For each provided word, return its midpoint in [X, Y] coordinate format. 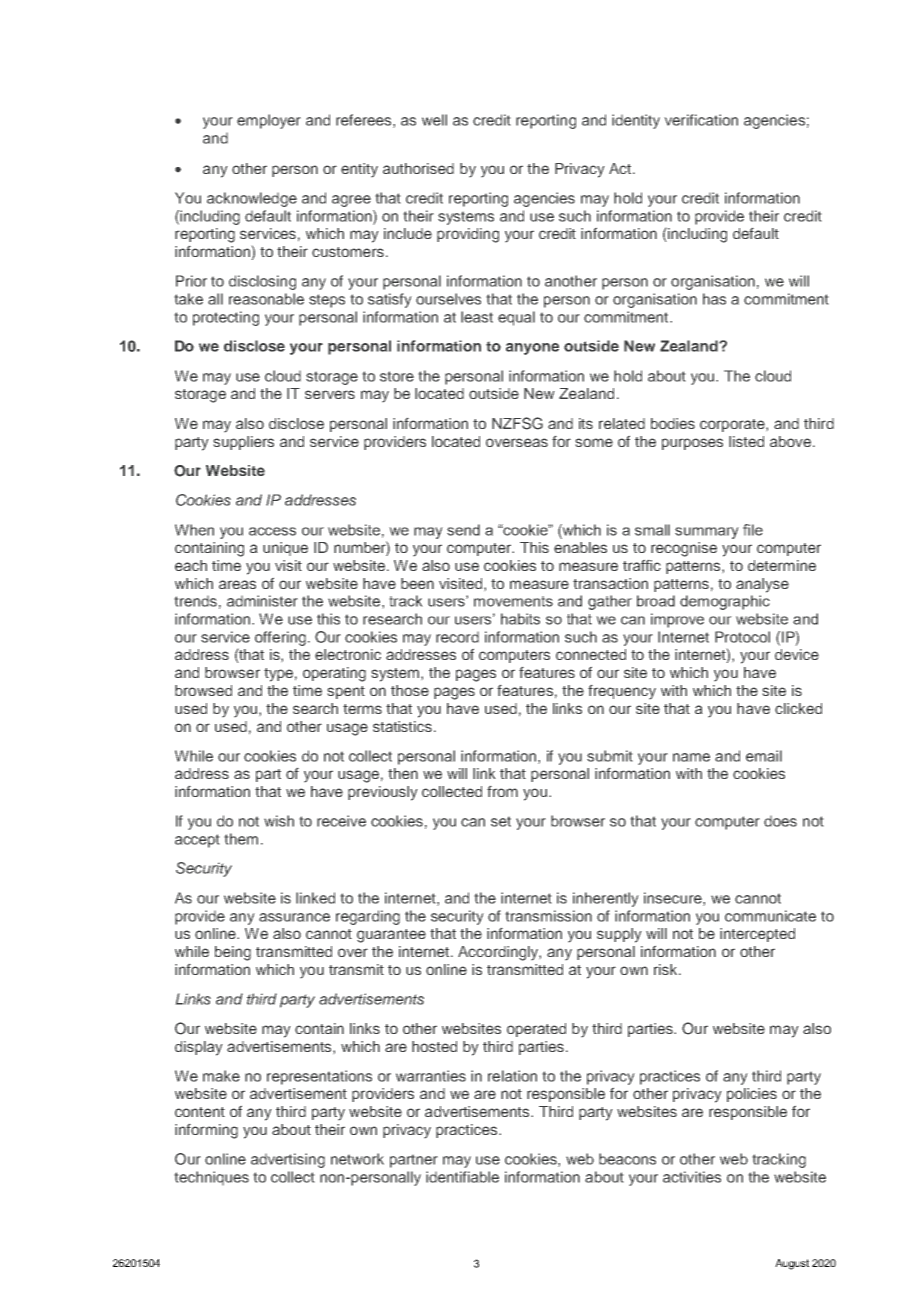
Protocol [742, 637]
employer [269, 121]
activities [692, 1177]
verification [701, 120]
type [278, 675]
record [457, 637]
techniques [211, 1178]
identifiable [462, 1177]
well [434, 120]
